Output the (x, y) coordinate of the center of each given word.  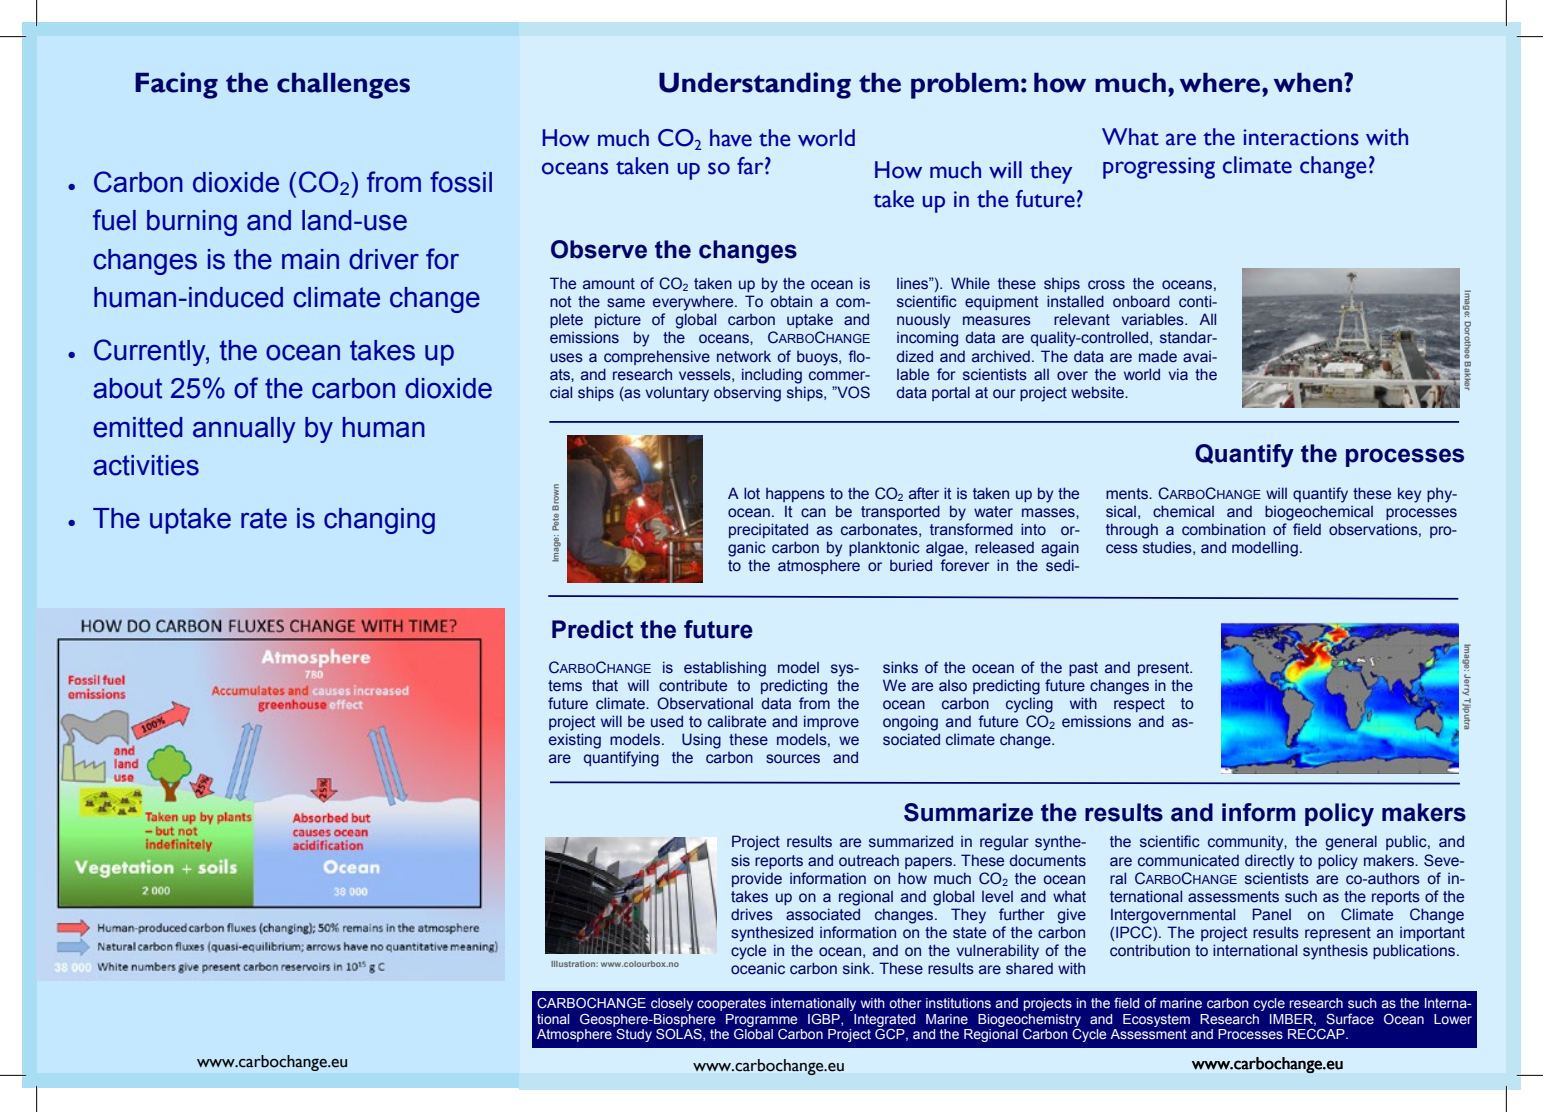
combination (1223, 529)
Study (634, 1035)
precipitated (768, 530)
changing (379, 521)
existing (575, 741)
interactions (1301, 137)
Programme (762, 1020)
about (127, 388)
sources (793, 759)
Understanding (755, 85)
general (1351, 843)
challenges (343, 85)
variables (1153, 319)
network (744, 356)
